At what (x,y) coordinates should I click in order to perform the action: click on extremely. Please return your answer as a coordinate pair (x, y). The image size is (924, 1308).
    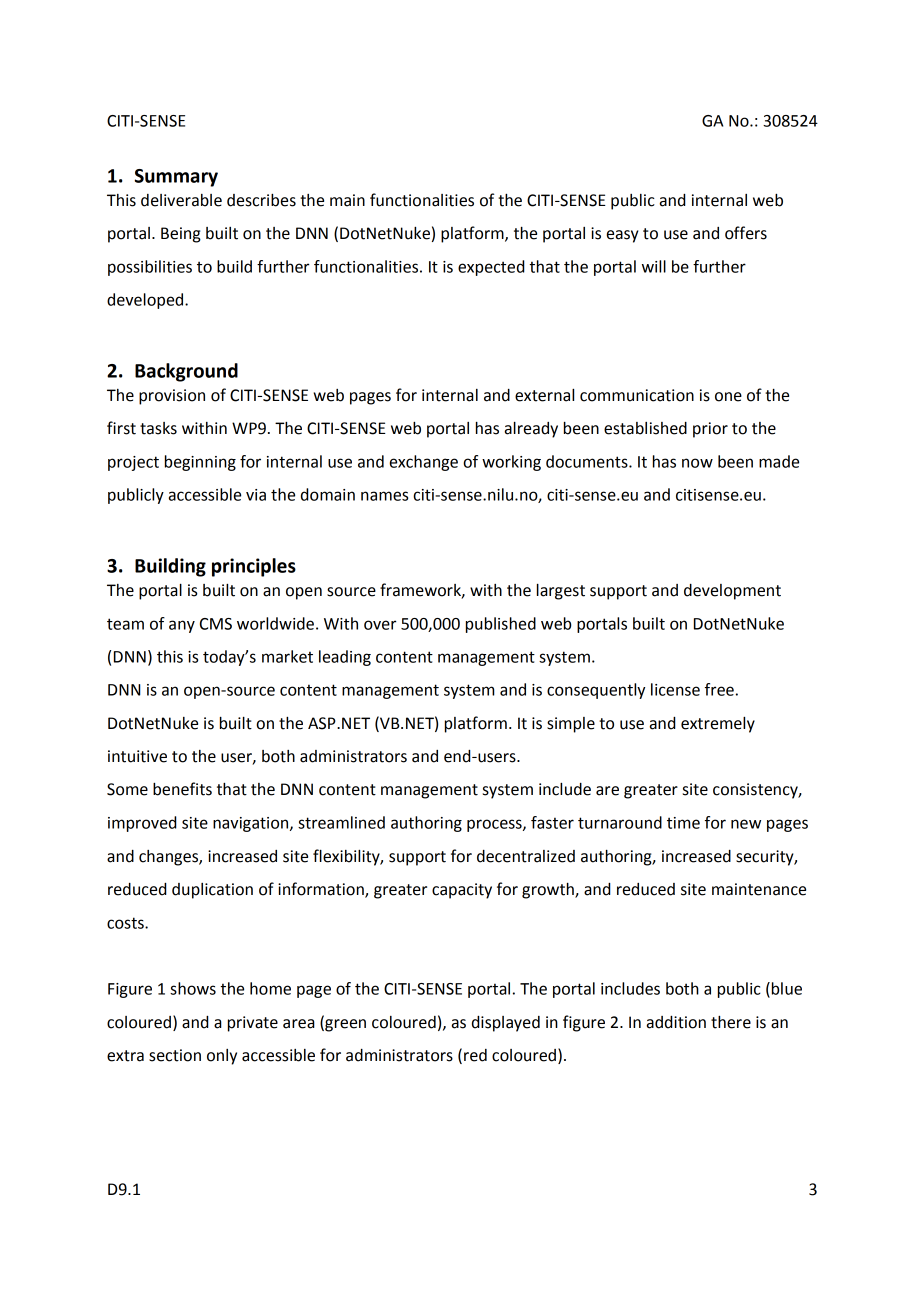
    Looking at the image, I should click on (718, 725).
